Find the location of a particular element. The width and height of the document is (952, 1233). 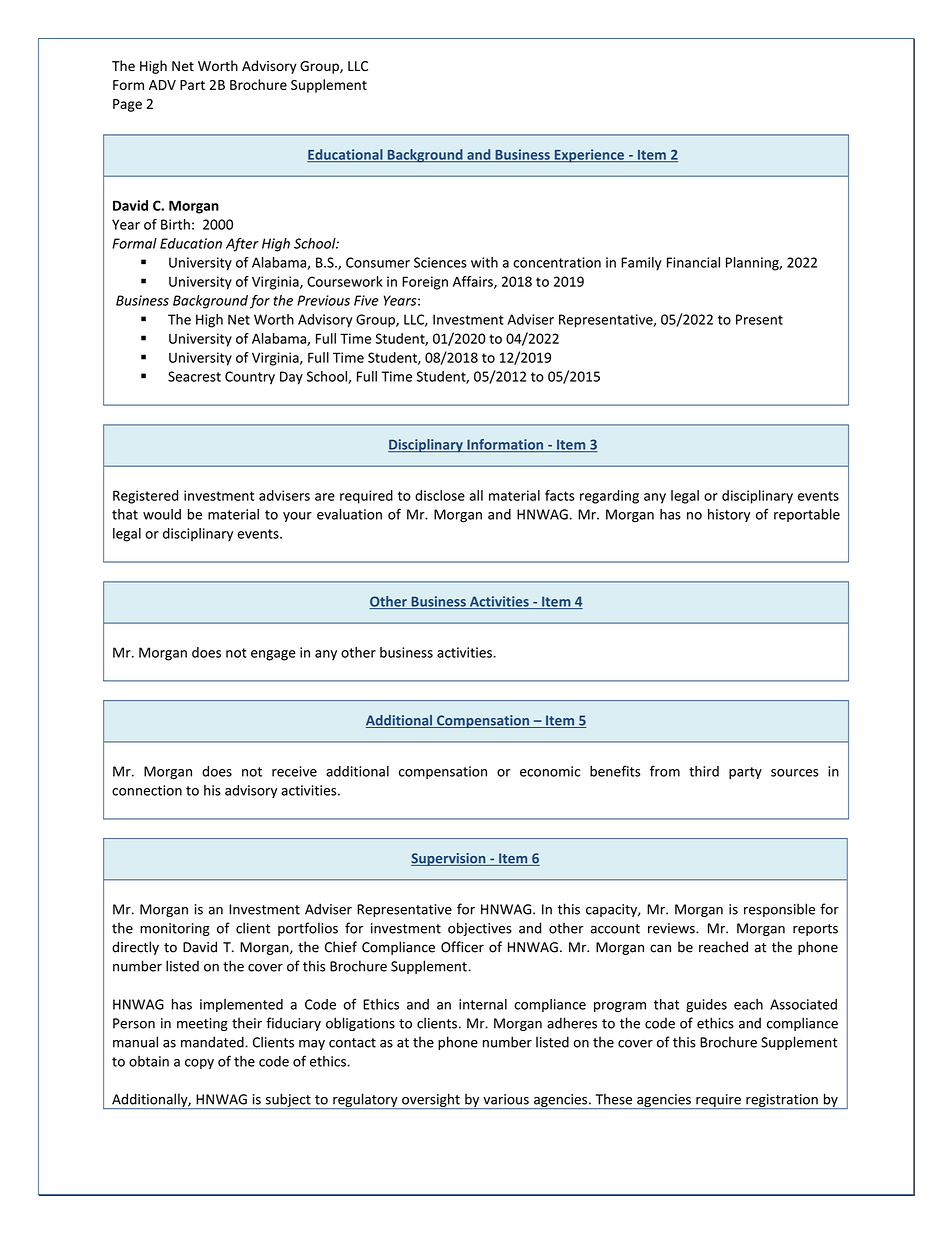

disclose is located at coordinates (440, 495).
